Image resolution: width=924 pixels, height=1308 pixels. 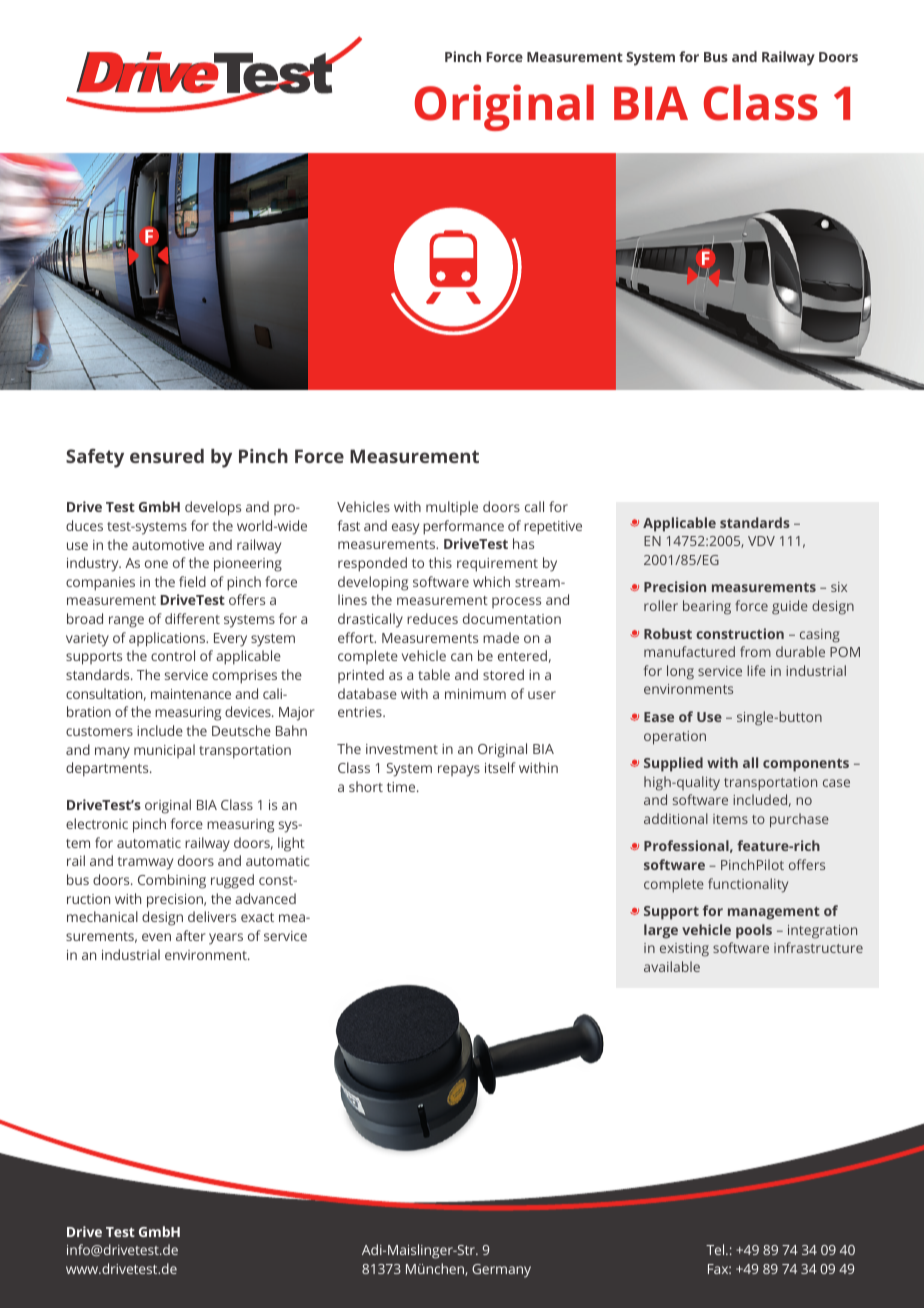 I want to click on control, so click(x=173, y=655).
